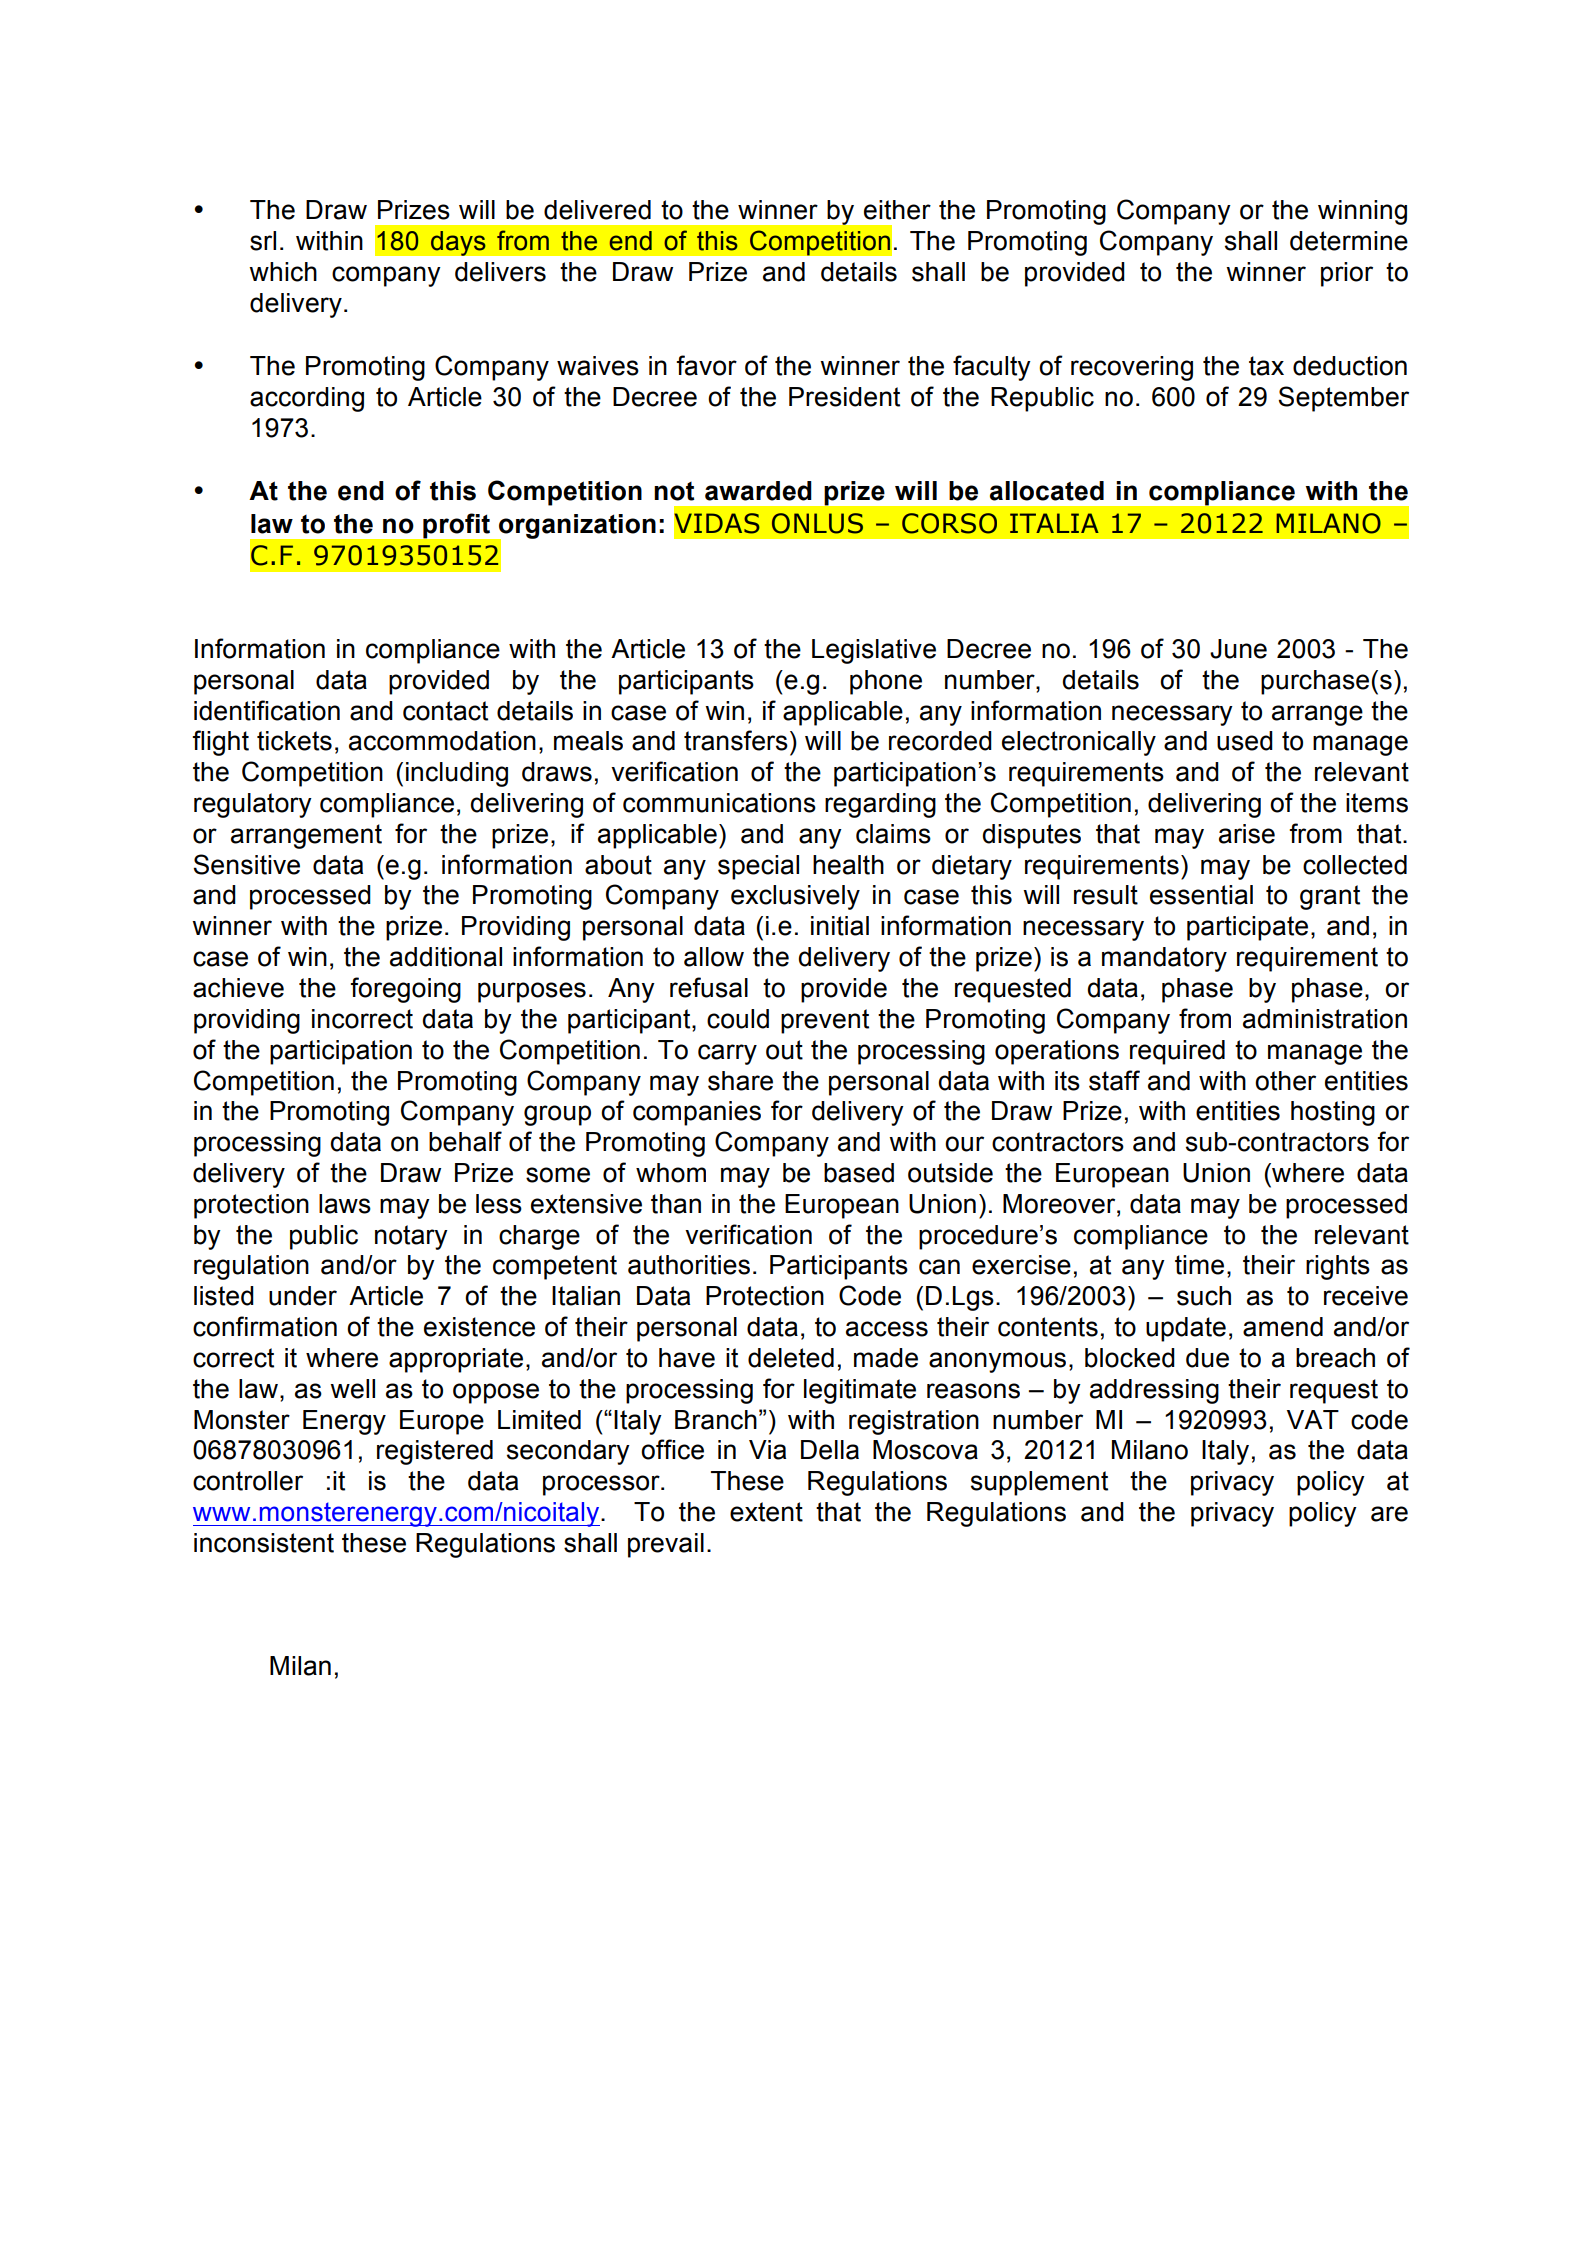  What do you see at coordinates (445, 711) in the screenshot?
I see `contact` at bounding box center [445, 711].
